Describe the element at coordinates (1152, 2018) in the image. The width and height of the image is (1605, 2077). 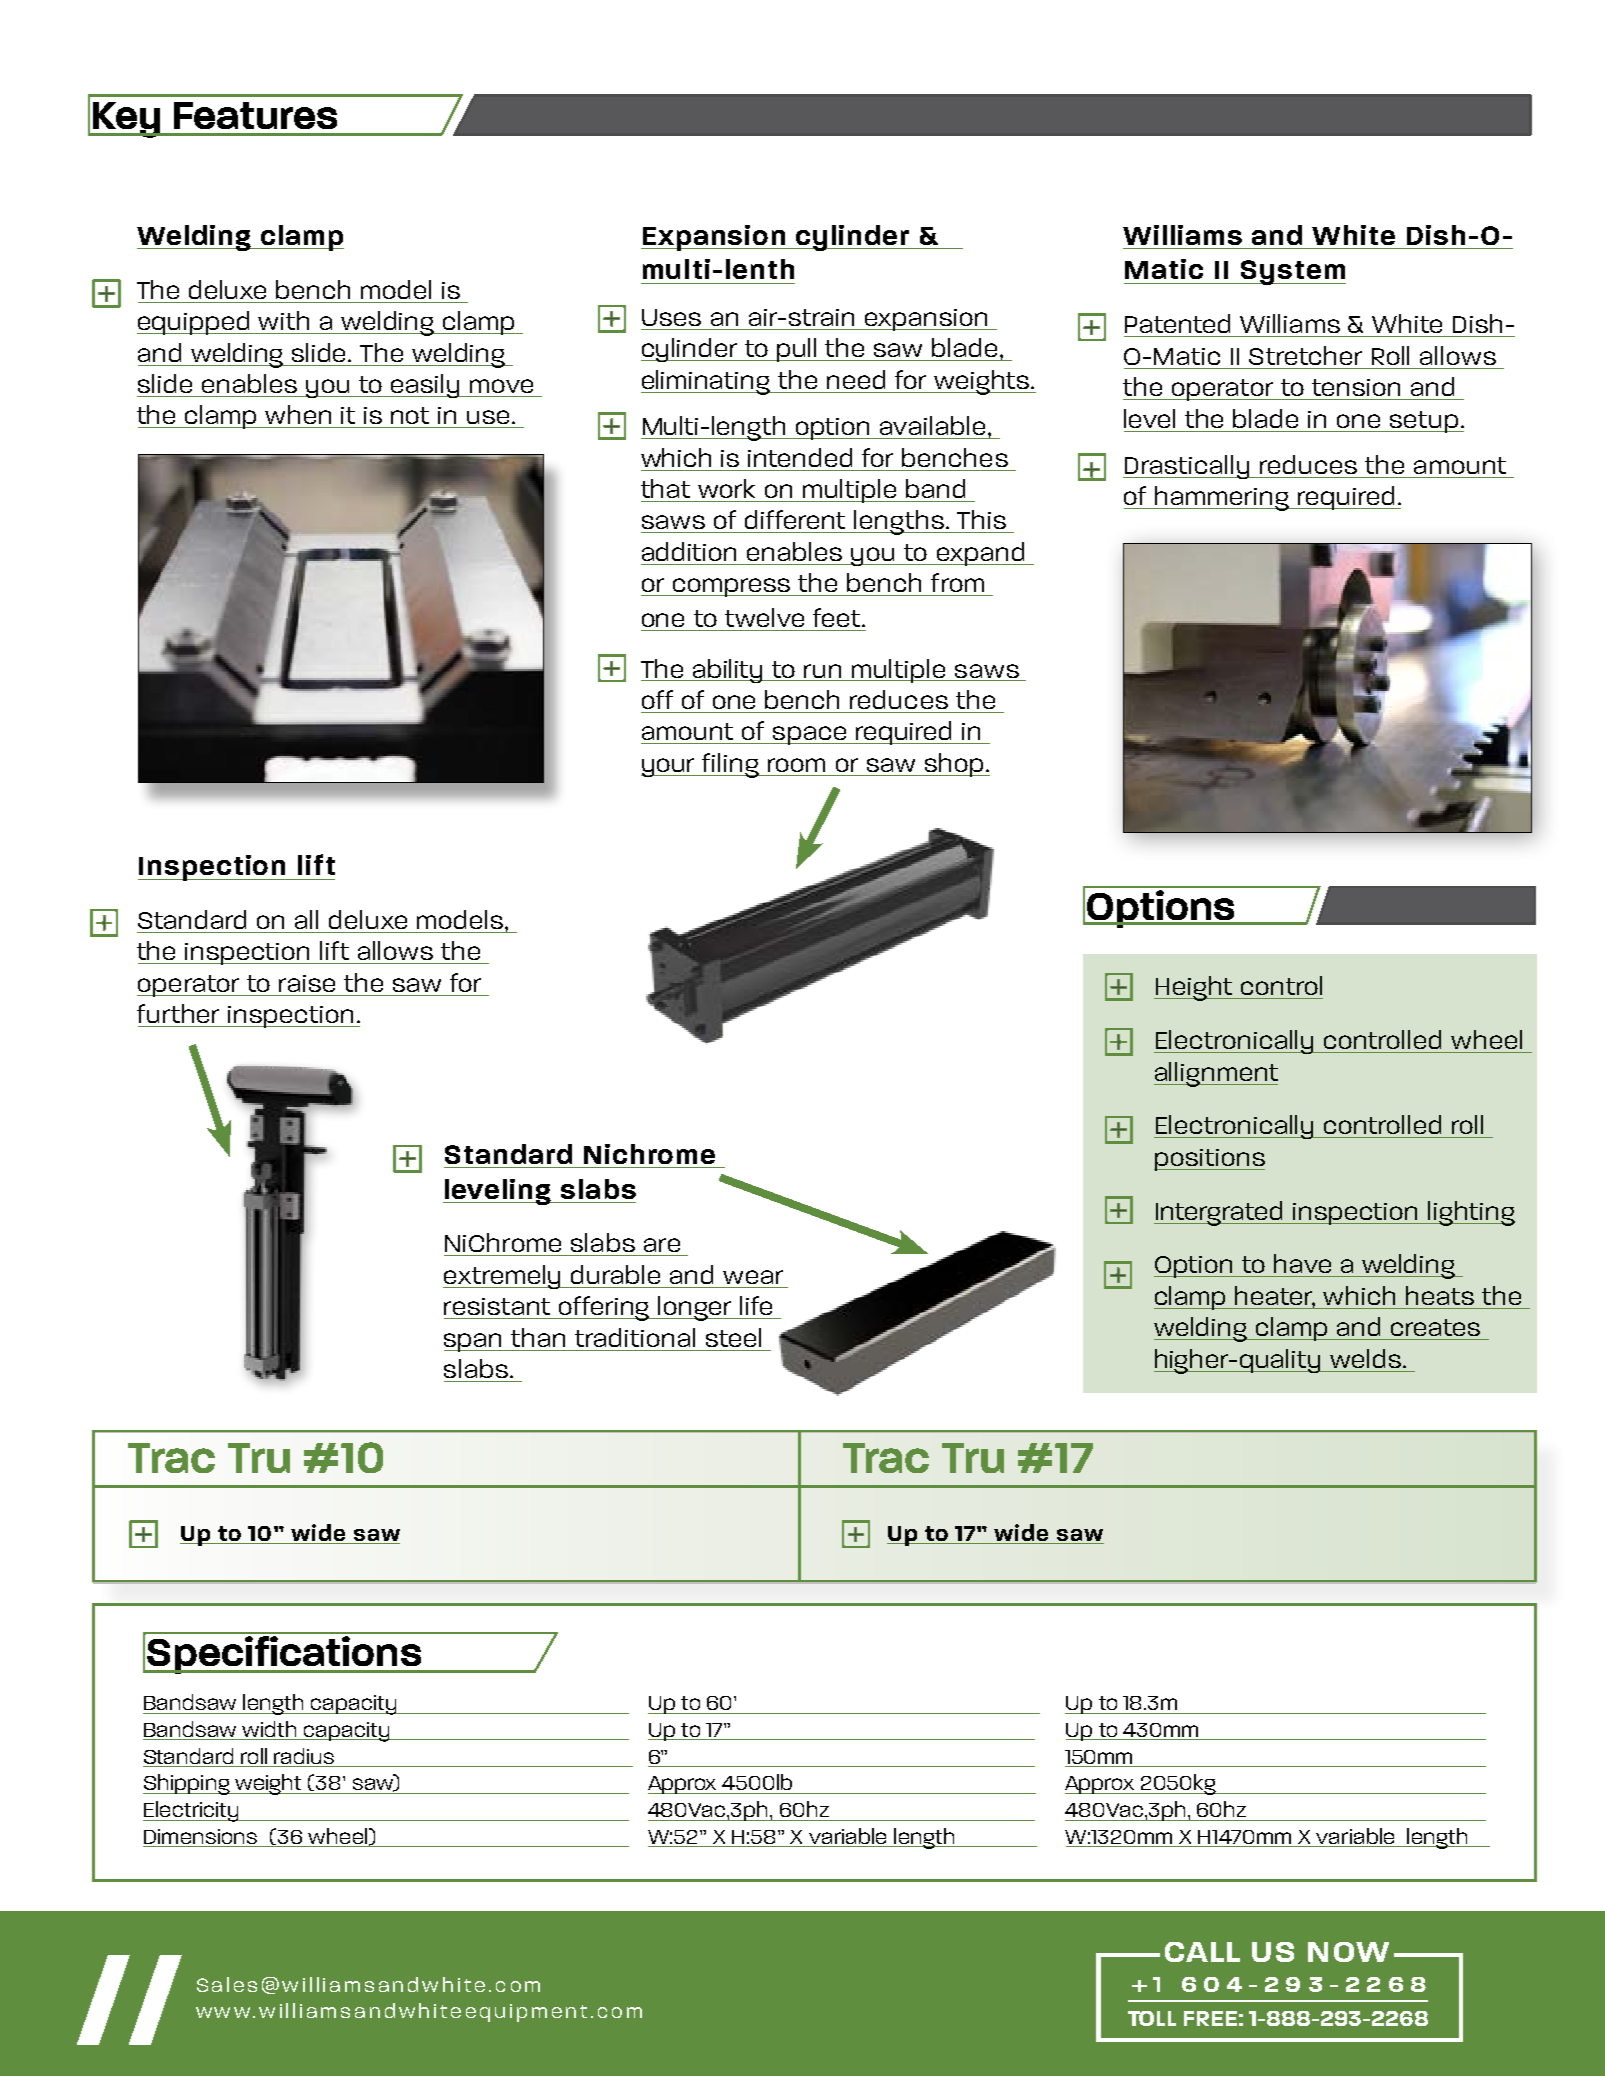
I see `TOLL` at that location.
